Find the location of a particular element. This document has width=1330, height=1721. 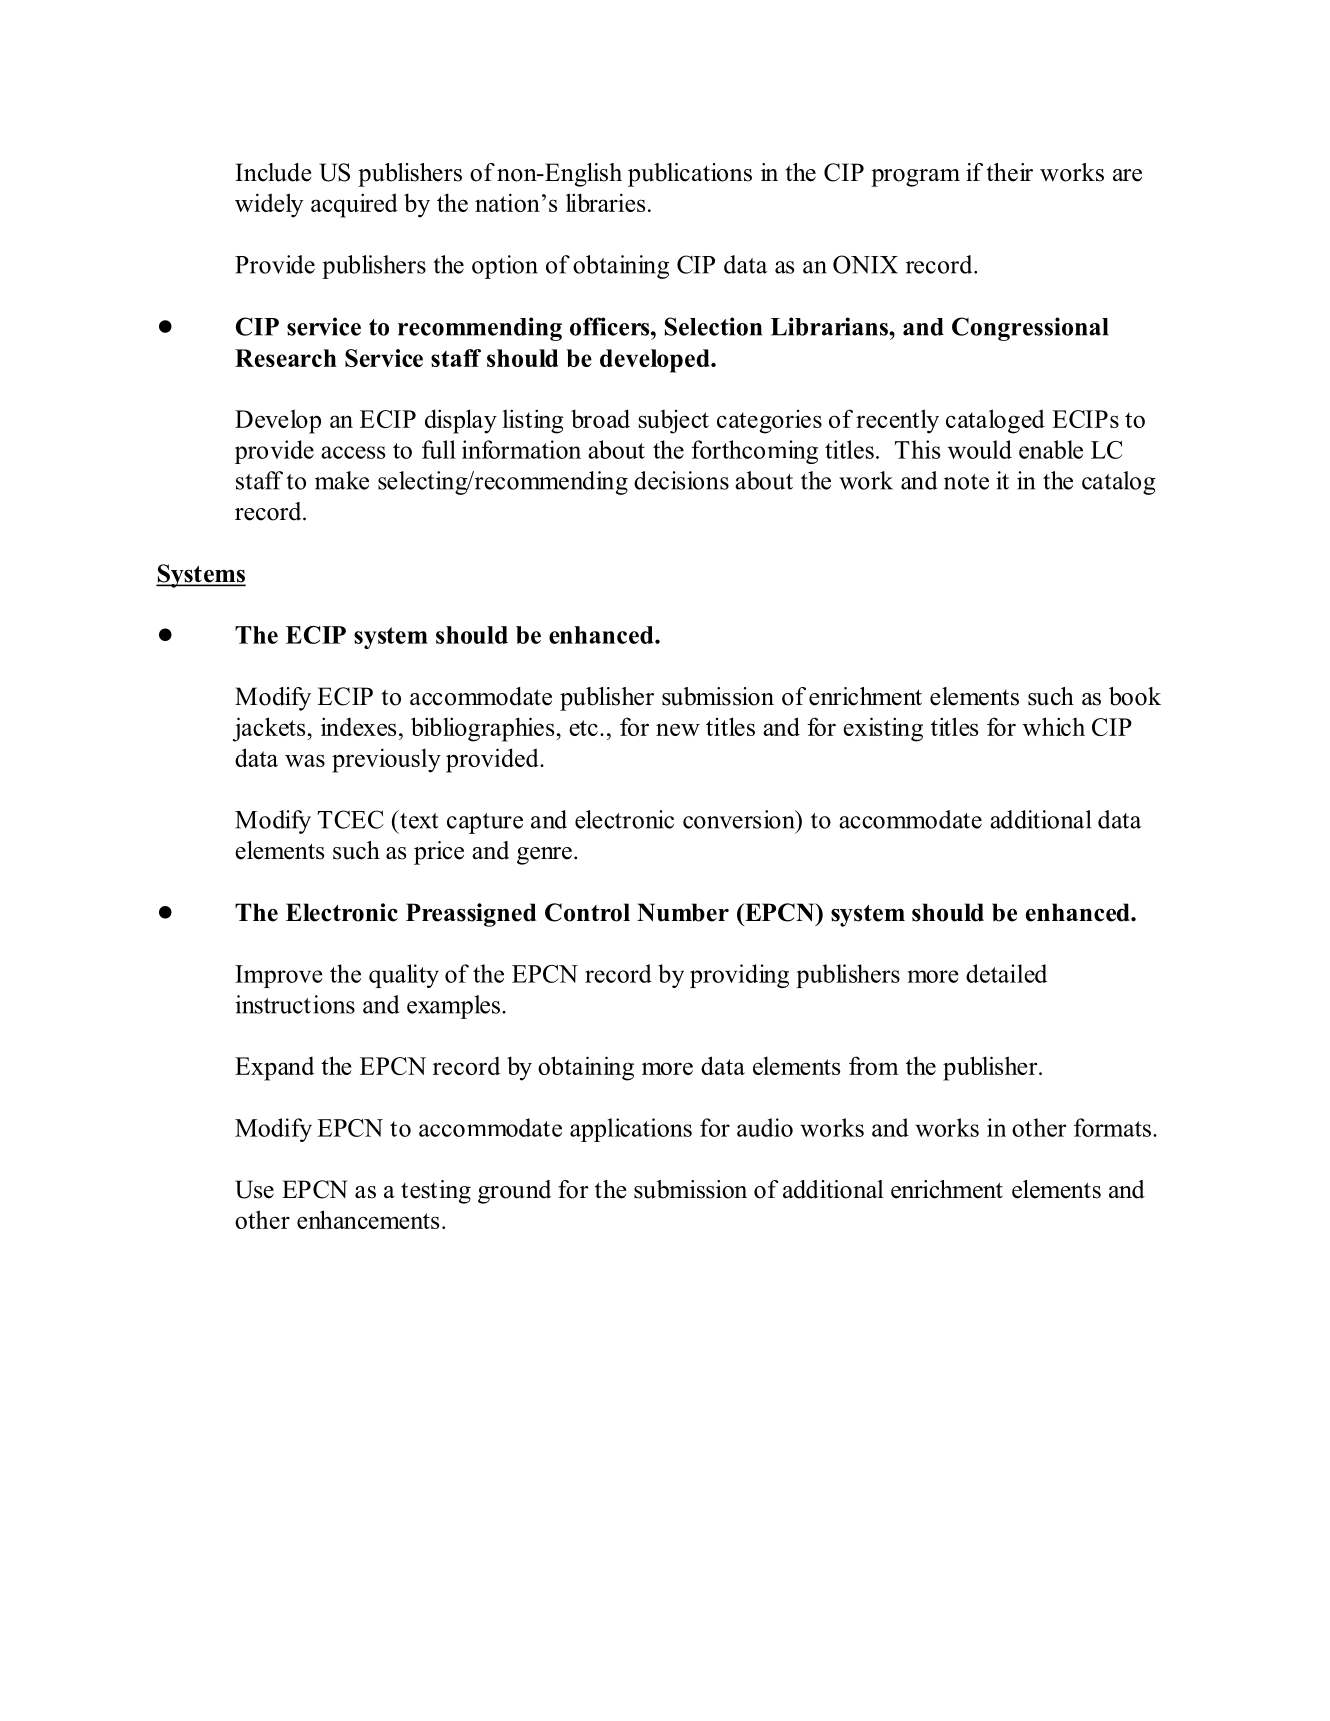

make is located at coordinates (342, 480).
